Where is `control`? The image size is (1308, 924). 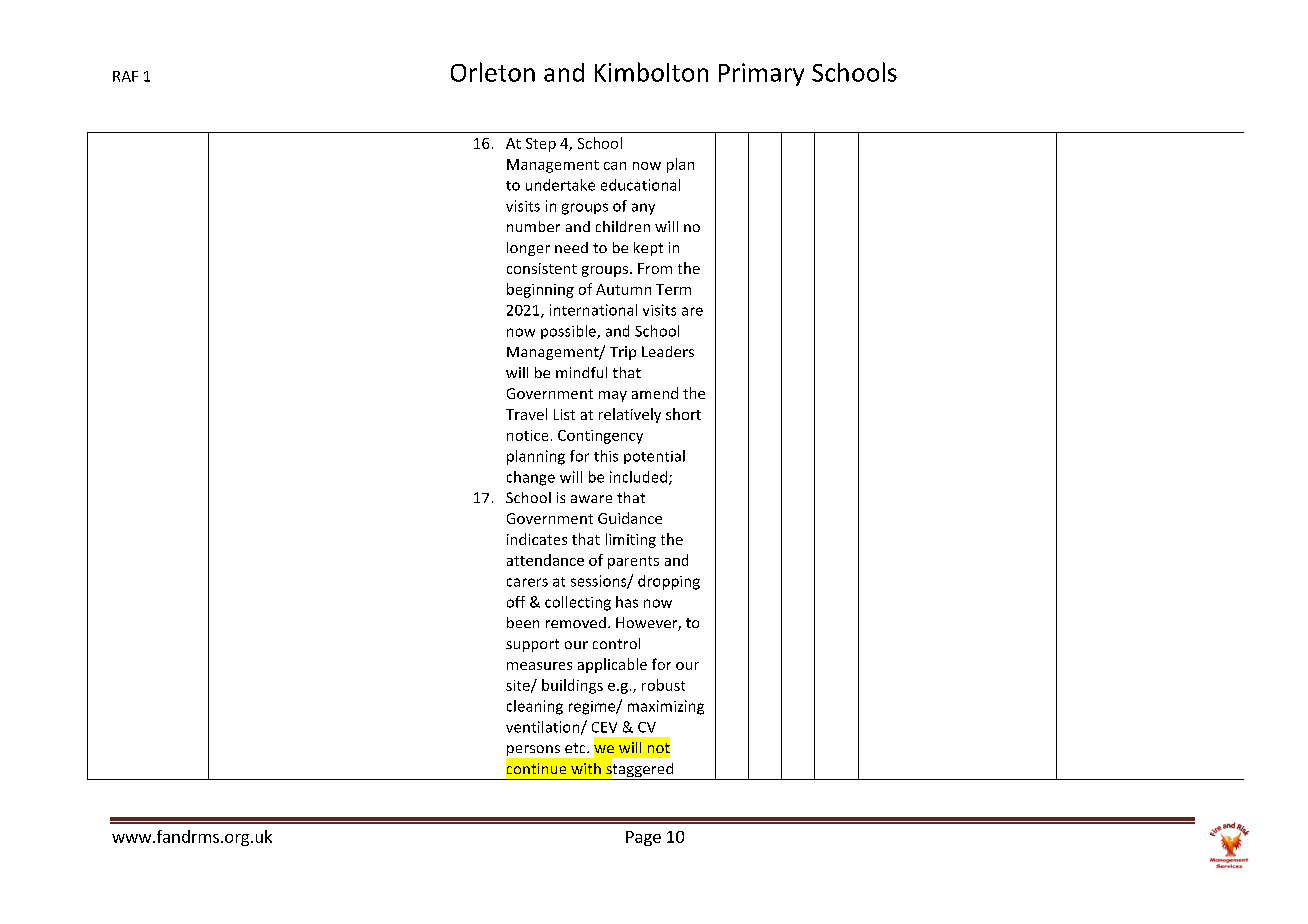 control is located at coordinates (616, 643).
